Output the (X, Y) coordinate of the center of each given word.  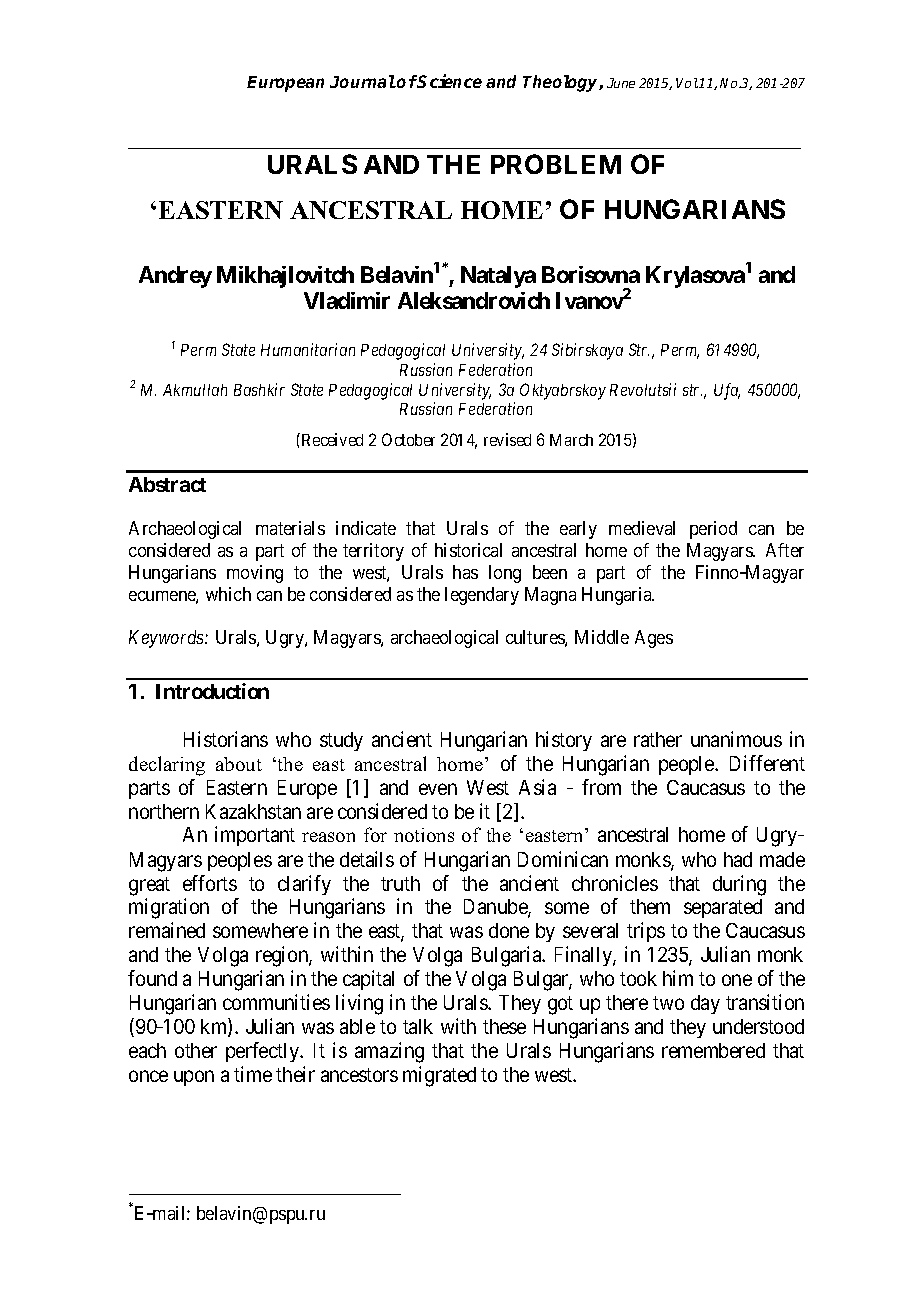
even (438, 789)
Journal (363, 81)
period (713, 530)
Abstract (167, 484)
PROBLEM (556, 164)
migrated (439, 1076)
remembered (713, 1050)
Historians (226, 739)
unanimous (736, 739)
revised (507, 439)
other (196, 1050)
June (621, 83)
